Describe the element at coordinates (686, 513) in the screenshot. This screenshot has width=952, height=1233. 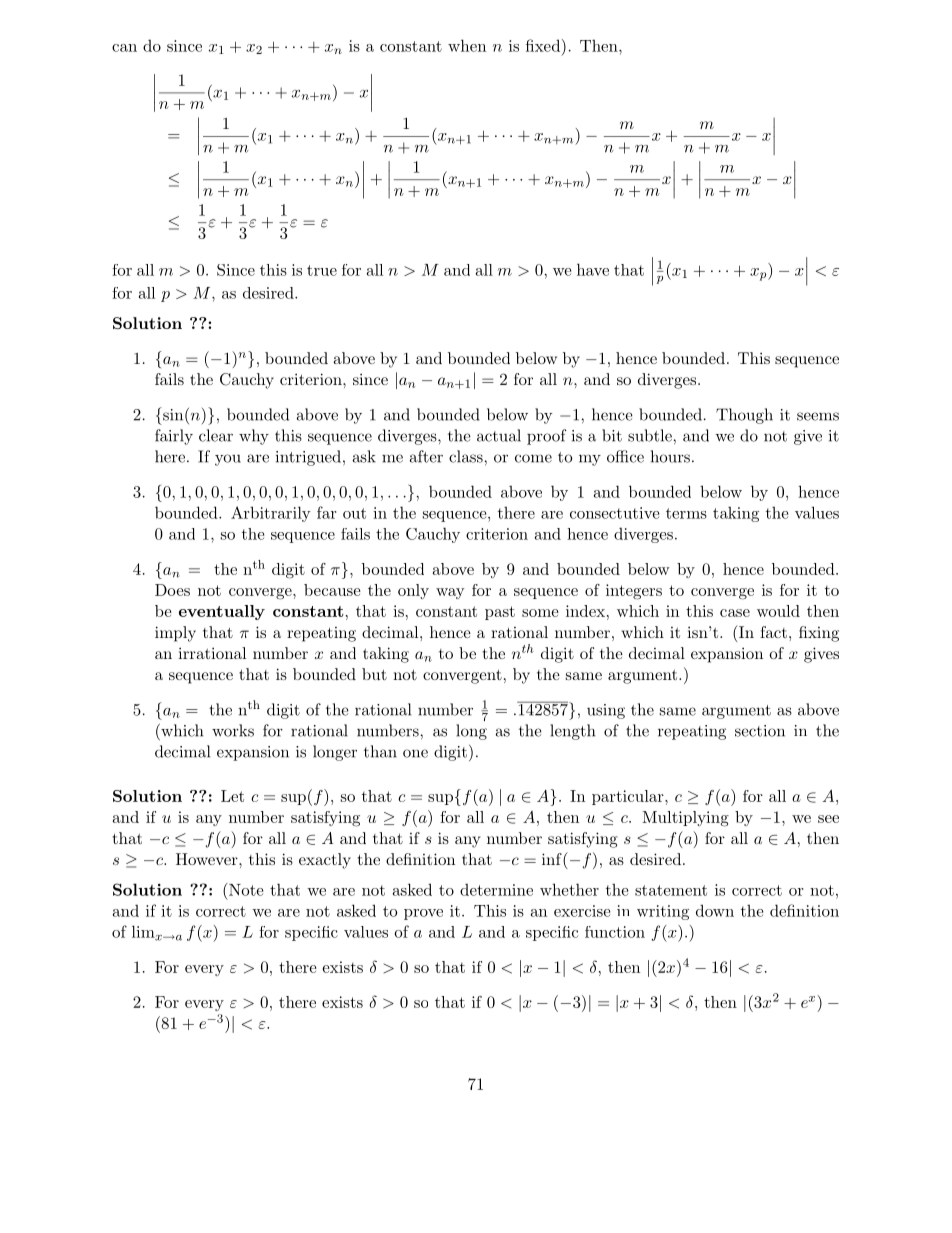
I see `terms` at that location.
